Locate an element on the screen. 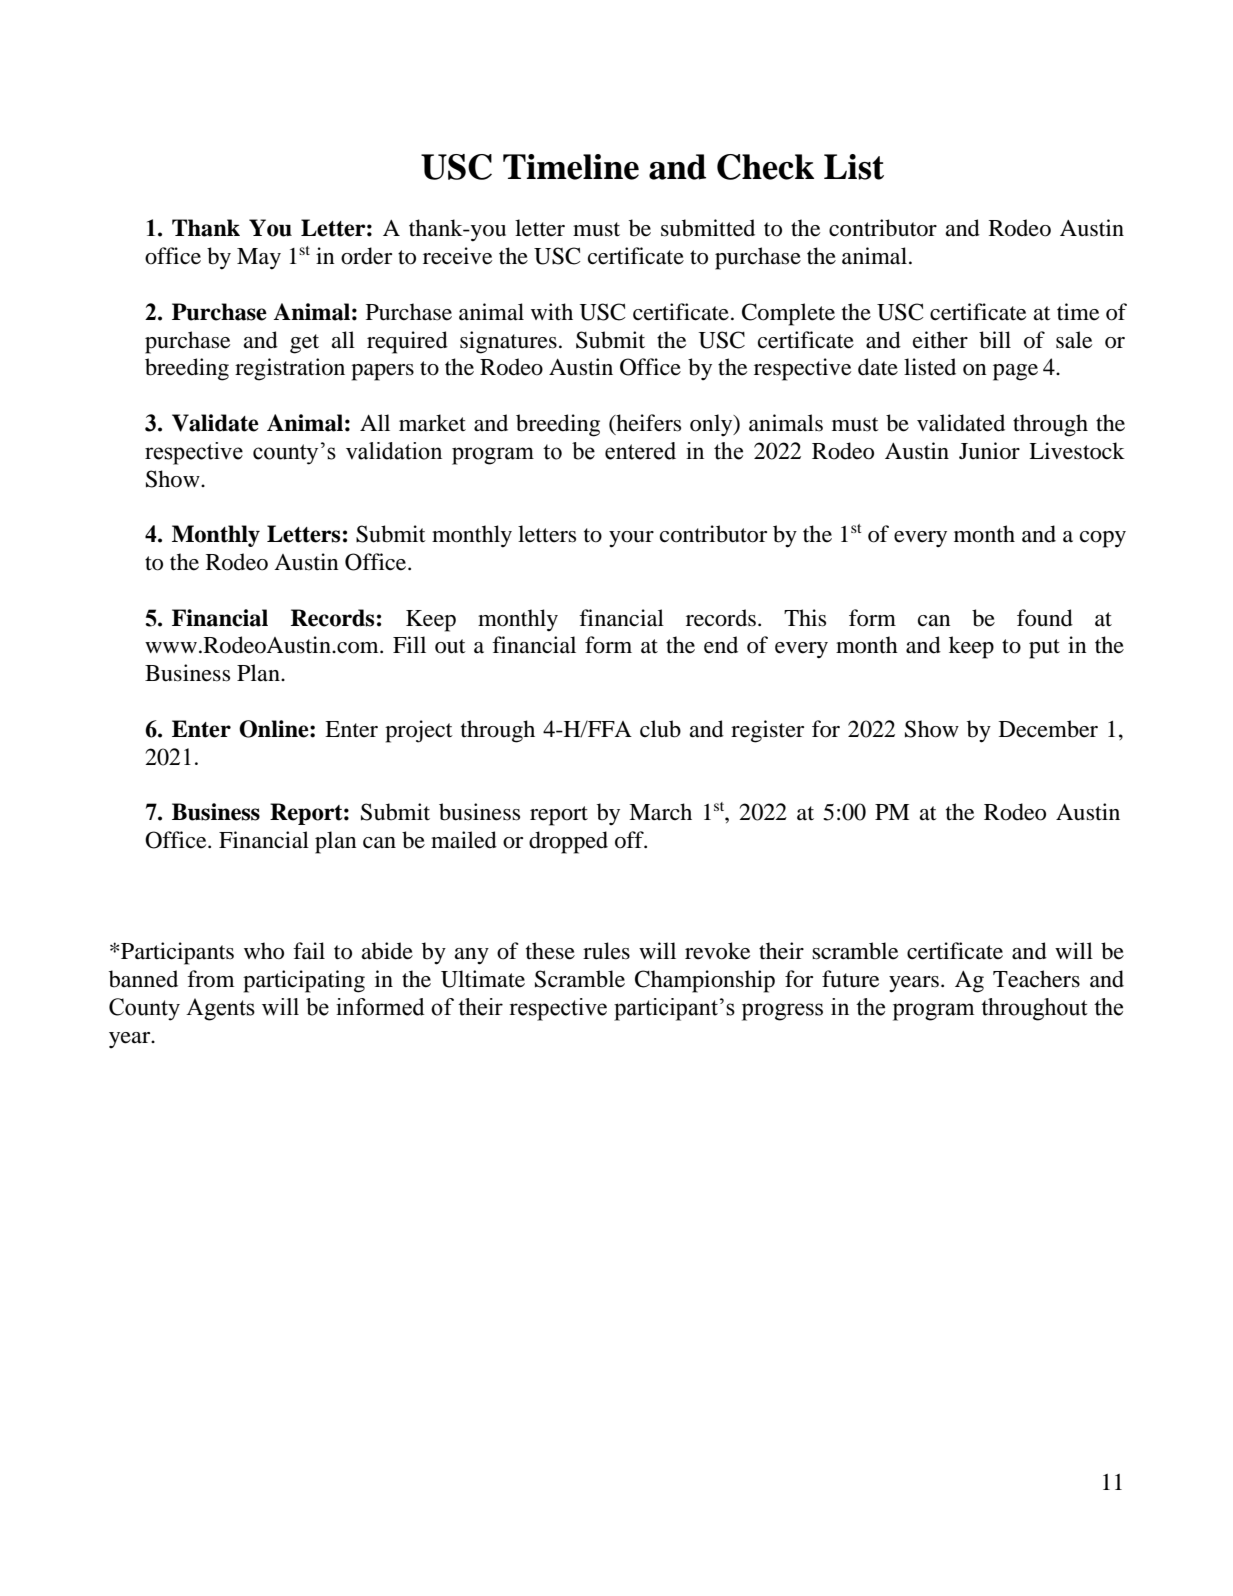 This screenshot has width=1233, height=1596. Check is located at coordinates (765, 167).
